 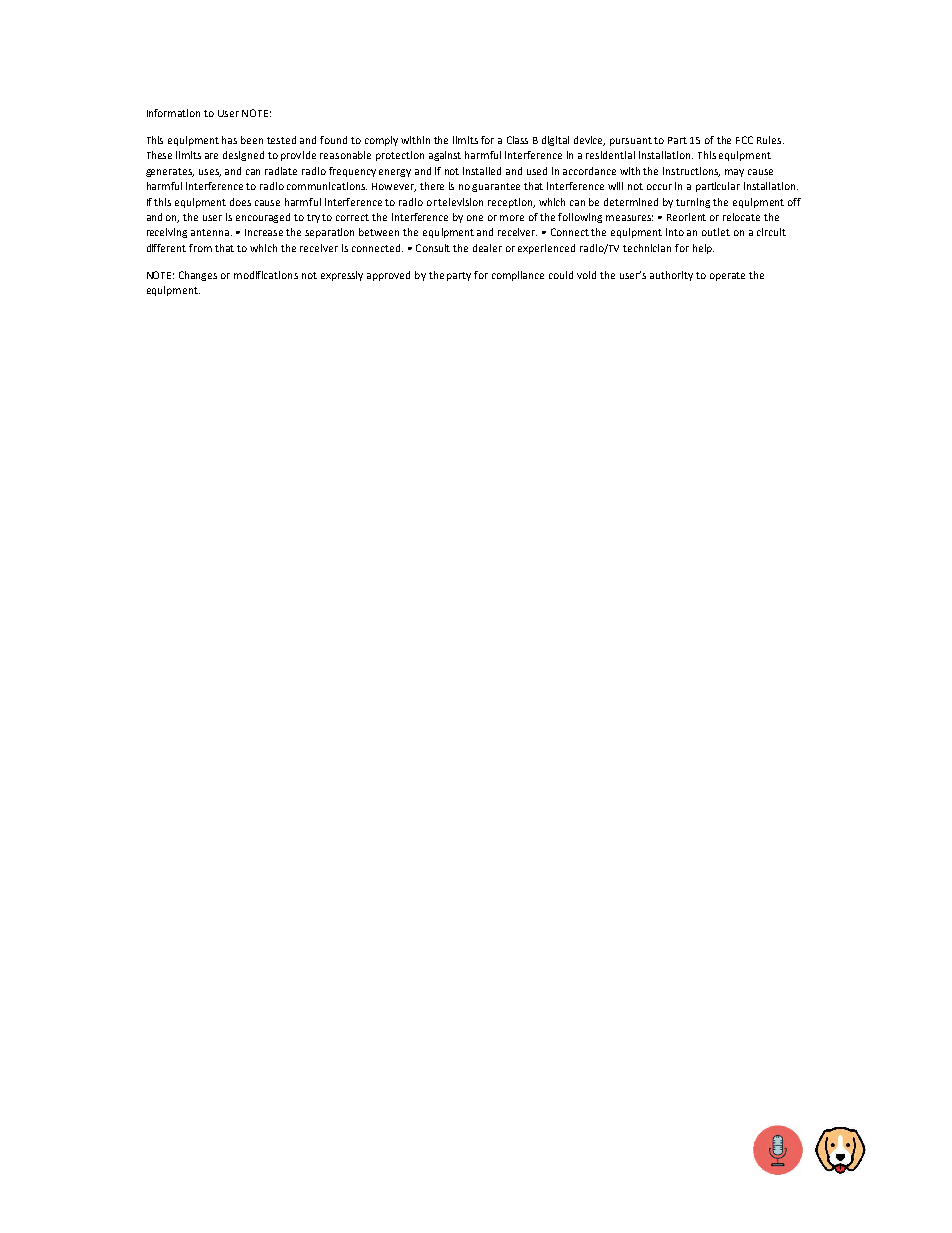 I want to click on designed, so click(x=243, y=156).
